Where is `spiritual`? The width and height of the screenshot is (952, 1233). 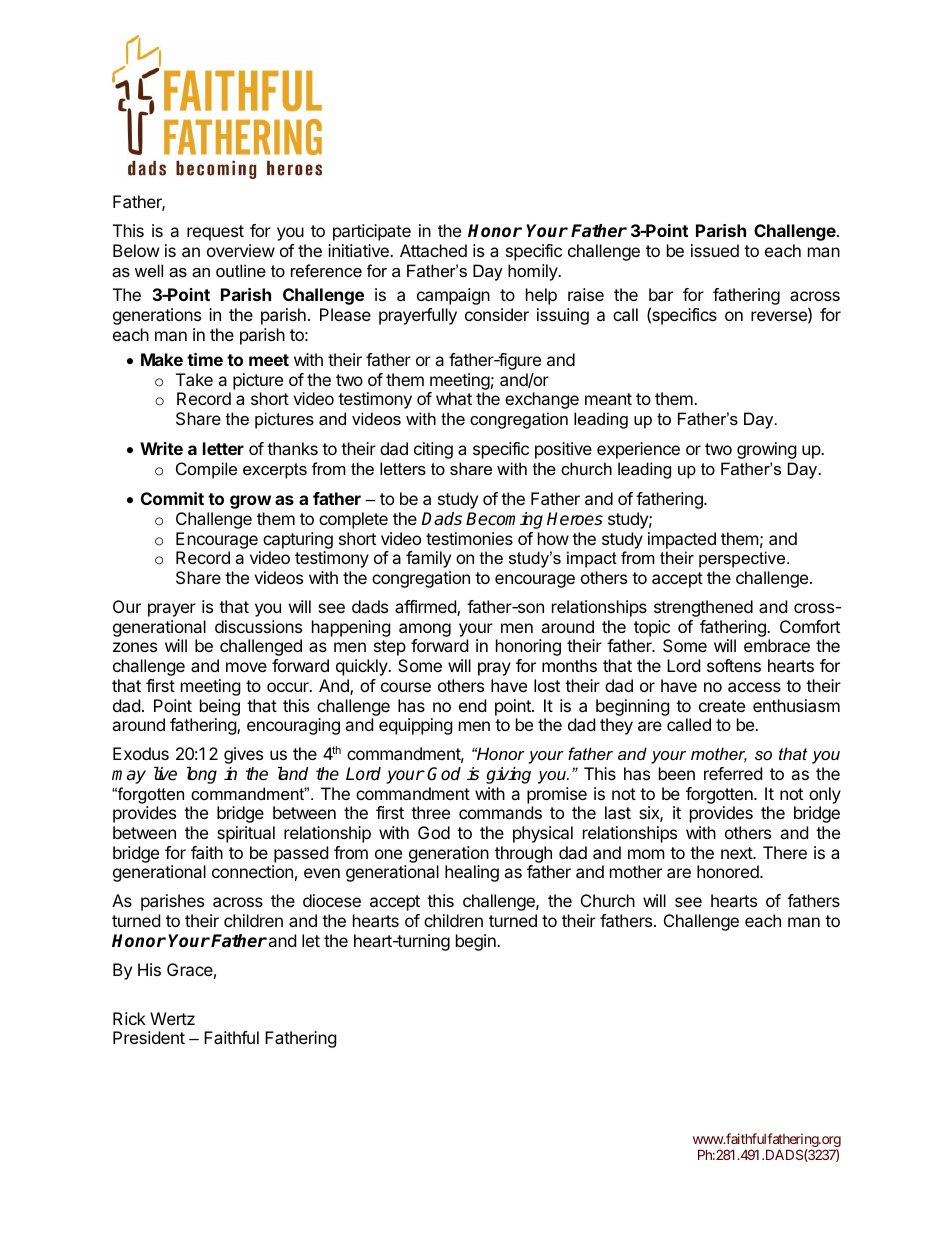 spiritual is located at coordinates (246, 834).
